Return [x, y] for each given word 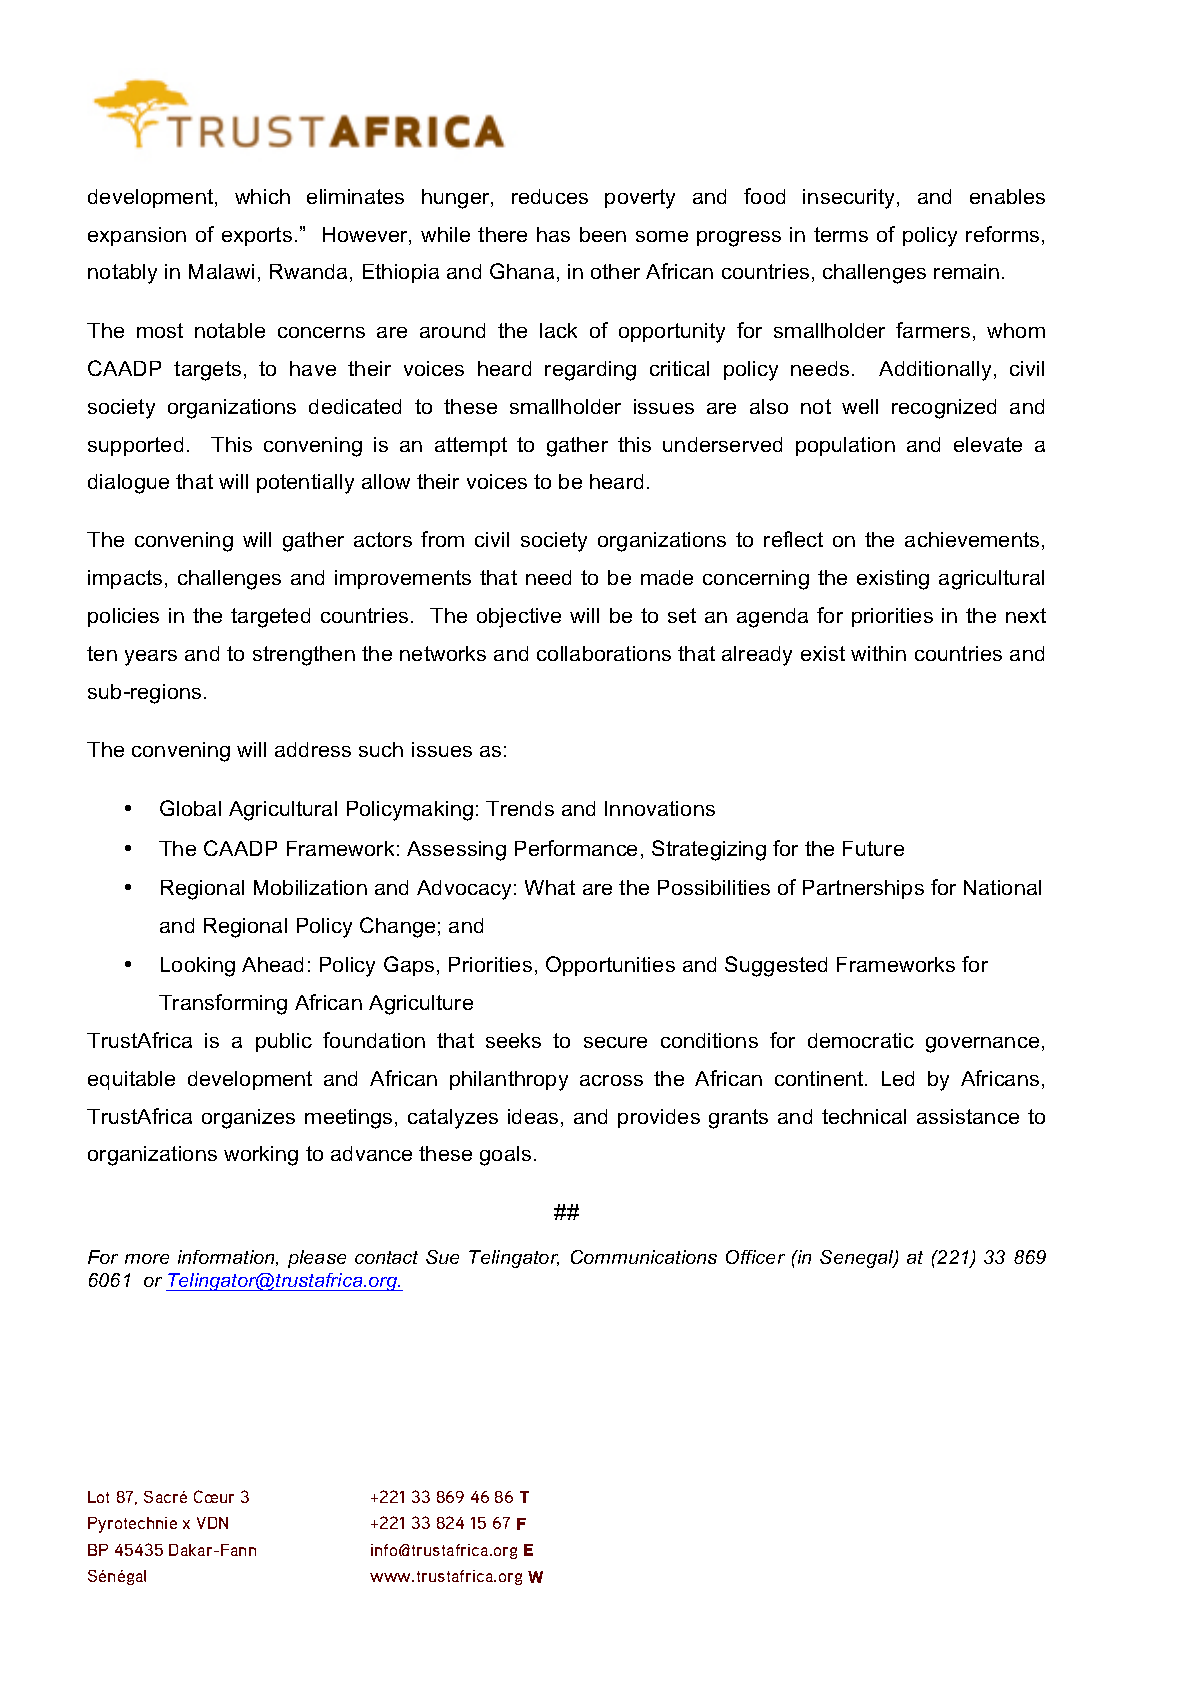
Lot [98, 1497]
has [553, 234]
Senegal [858, 1259]
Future [873, 848]
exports [257, 236]
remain [966, 271]
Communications [644, 1257]
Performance [576, 848]
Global [190, 808]
